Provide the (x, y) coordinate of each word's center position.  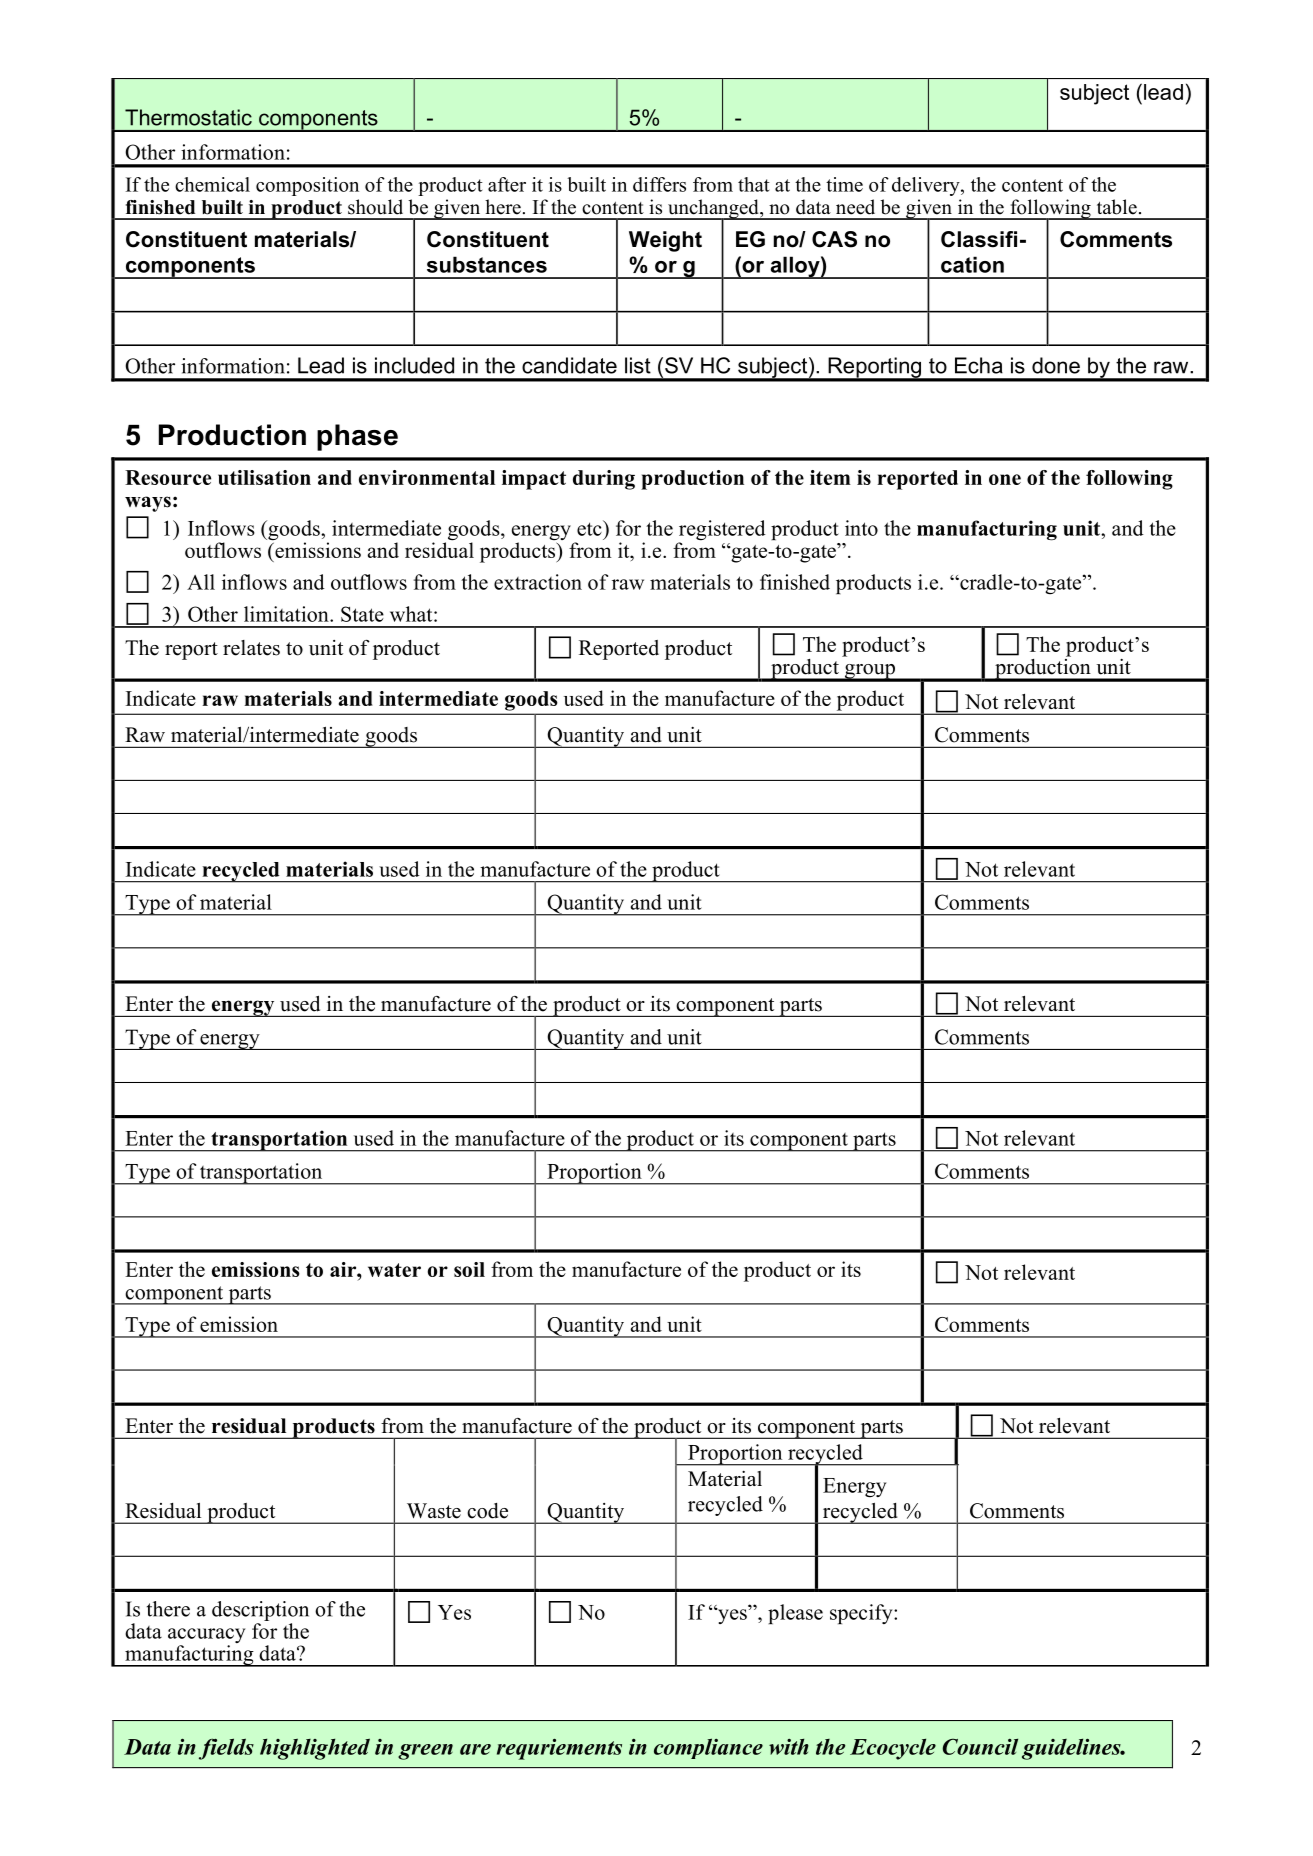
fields (226, 1749)
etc (590, 528)
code (487, 1511)
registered (722, 531)
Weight (665, 241)
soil (469, 1269)
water (394, 1270)
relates (251, 648)
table (1117, 207)
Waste (434, 1511)
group (869, 672)
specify (862, 1614)
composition (307, 186)
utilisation (264, 477)
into (861, 528)
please (795, 1614)
